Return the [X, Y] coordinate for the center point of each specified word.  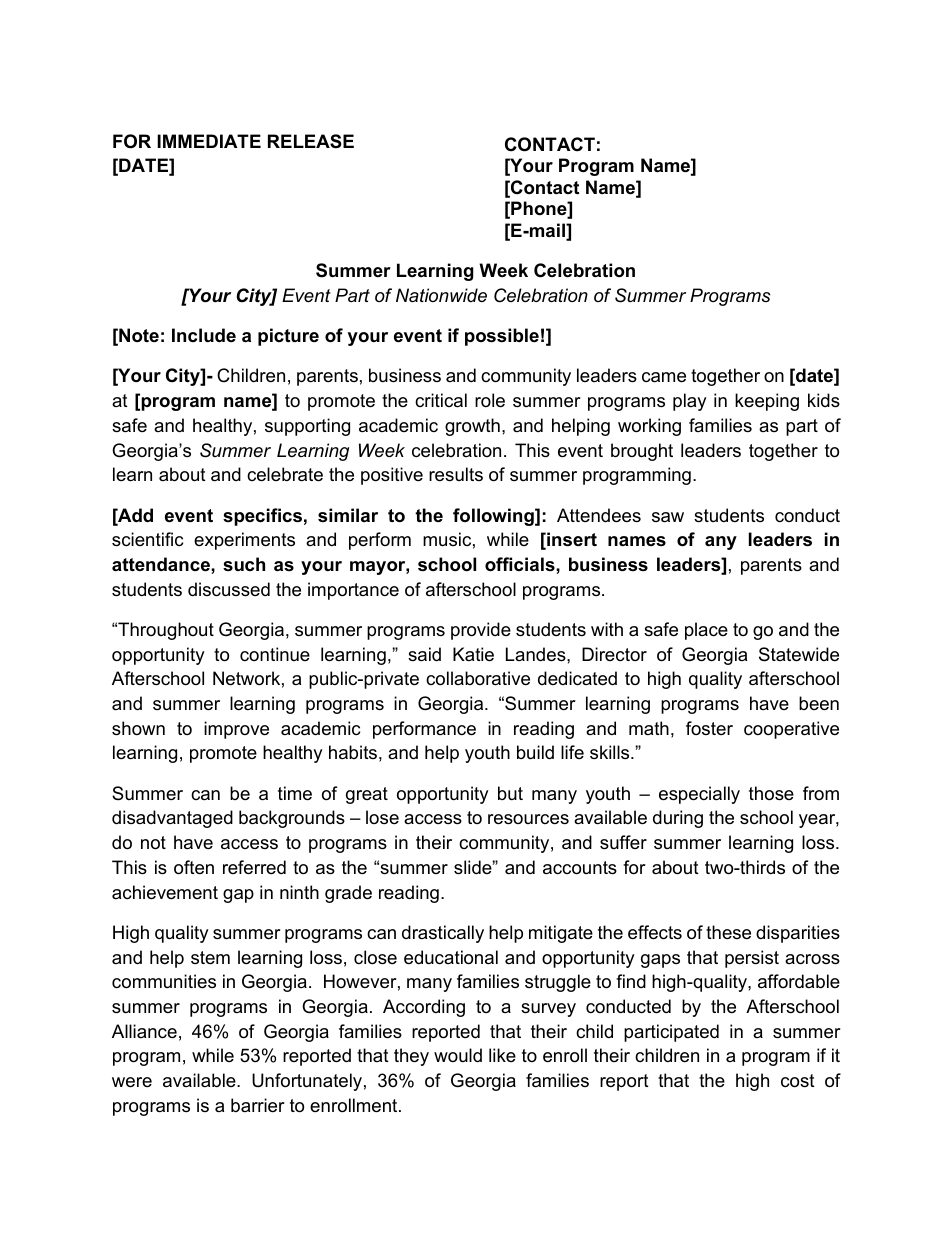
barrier [258, 1105]
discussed [229, 589]
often [194, 867]
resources [528, 819]
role [490, 400]
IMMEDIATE [209, 141]
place [706, 631]
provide [481, 631]
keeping [767, 402]
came [664, 377]
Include [204, 335]
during [678, 819]
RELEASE [311, 141]
